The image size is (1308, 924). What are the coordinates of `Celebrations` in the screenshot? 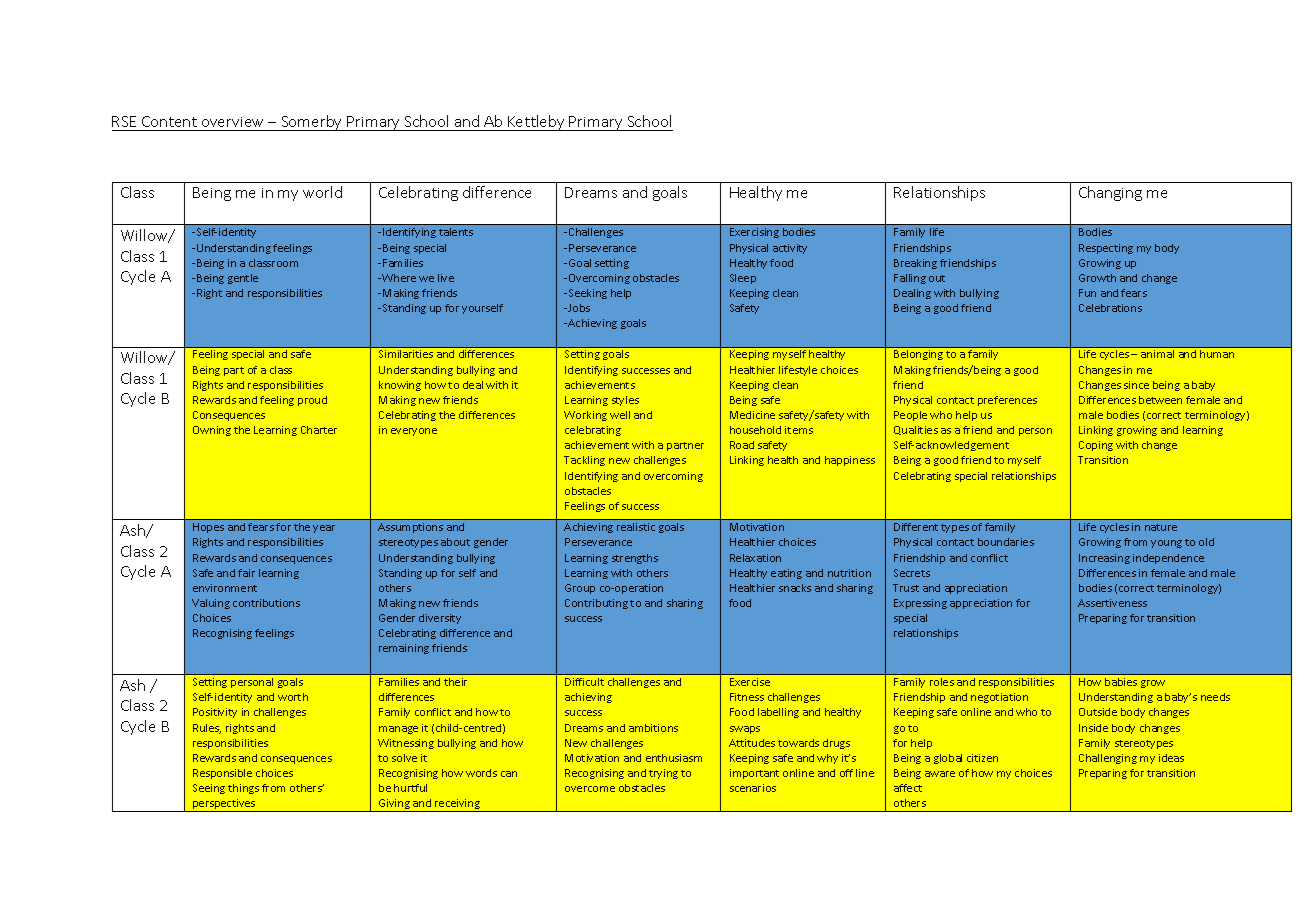 It's located at (1110, 308).
